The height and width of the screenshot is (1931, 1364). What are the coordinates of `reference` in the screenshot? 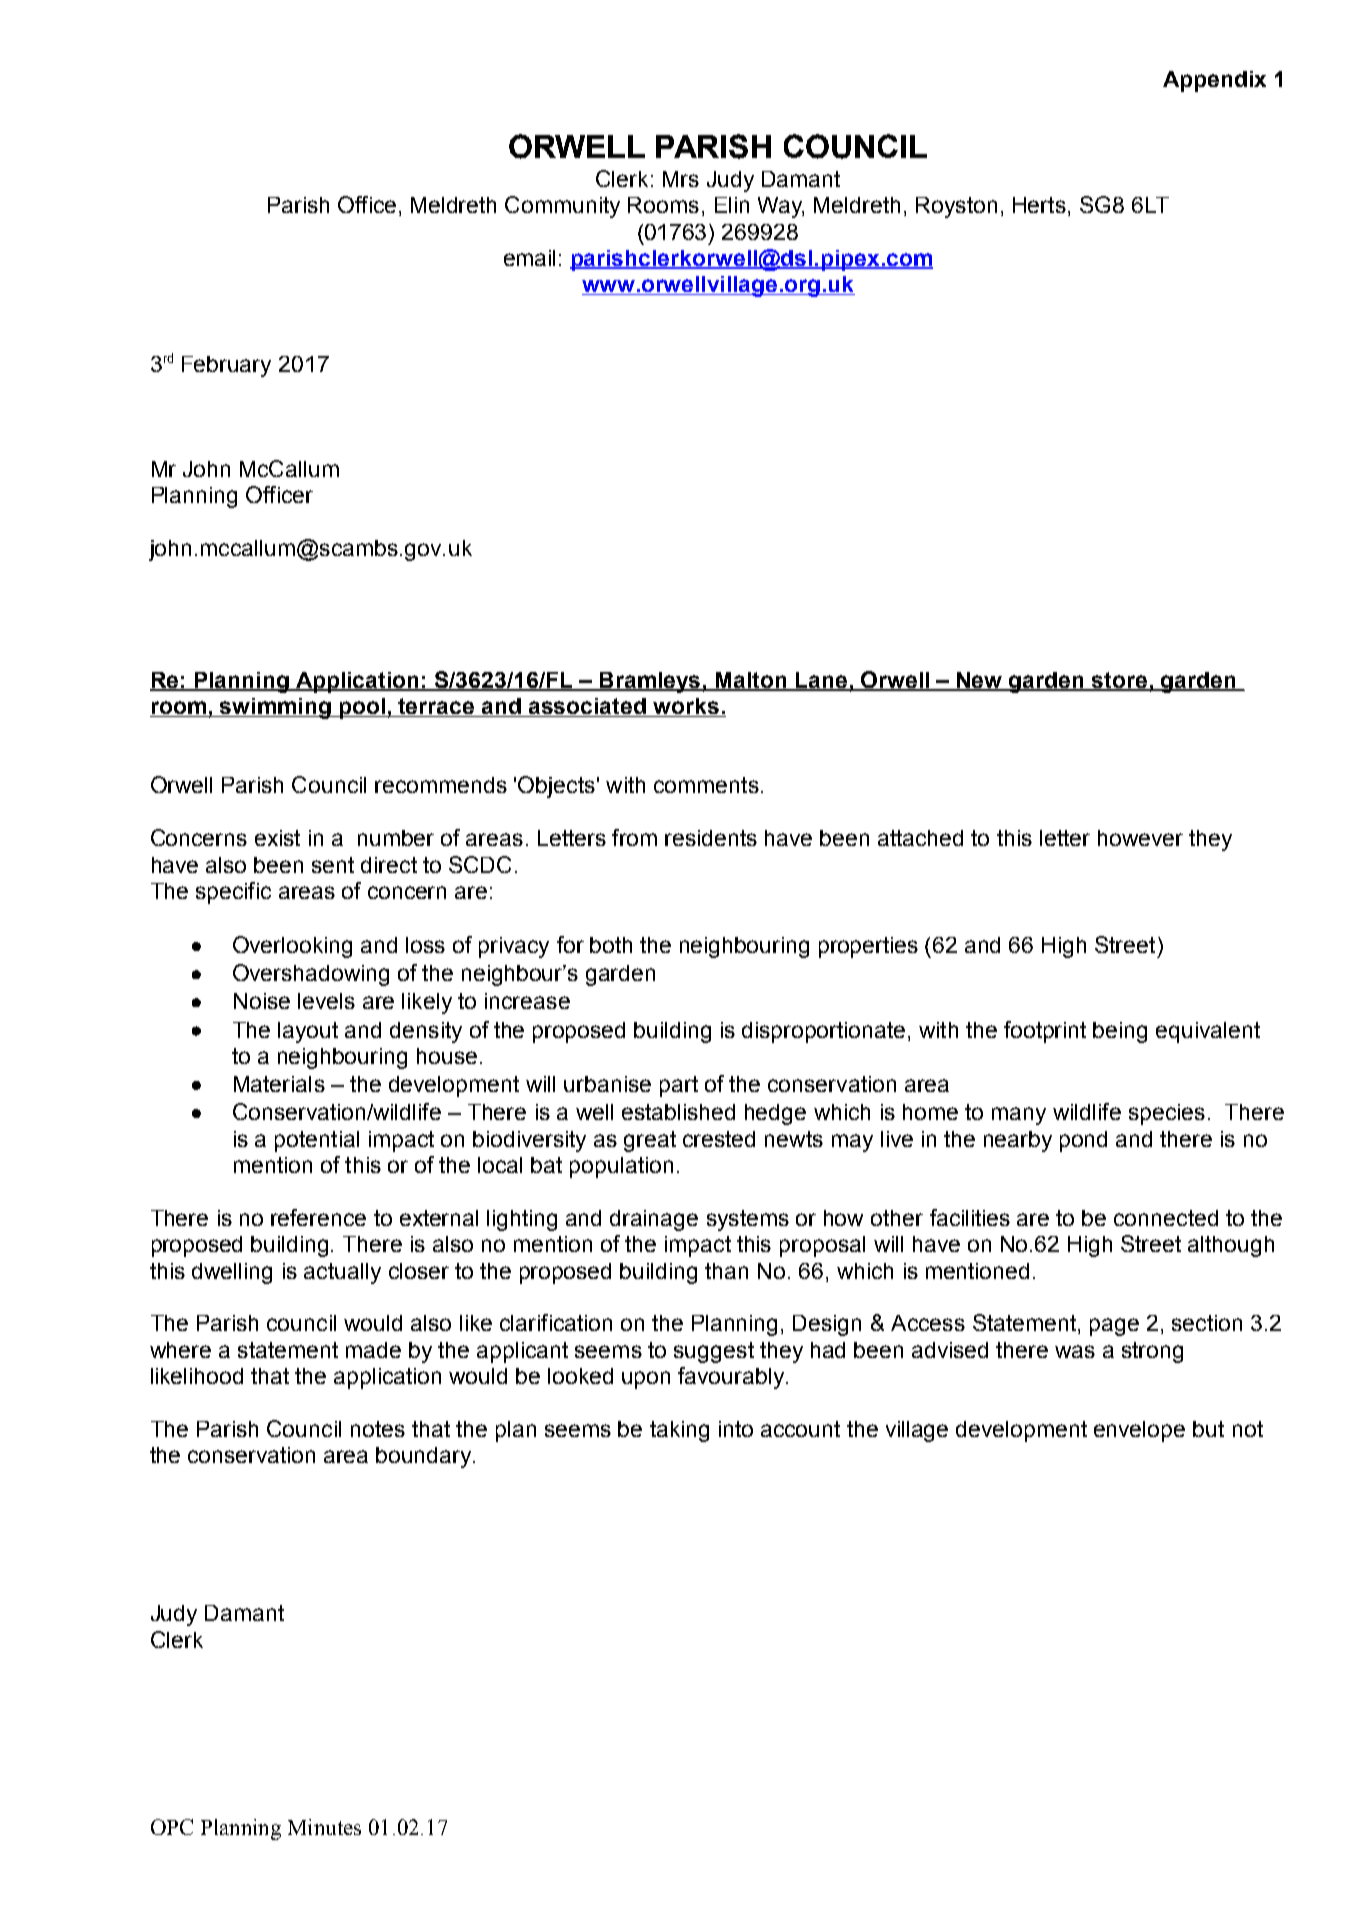 It's located at (318, 1217).
